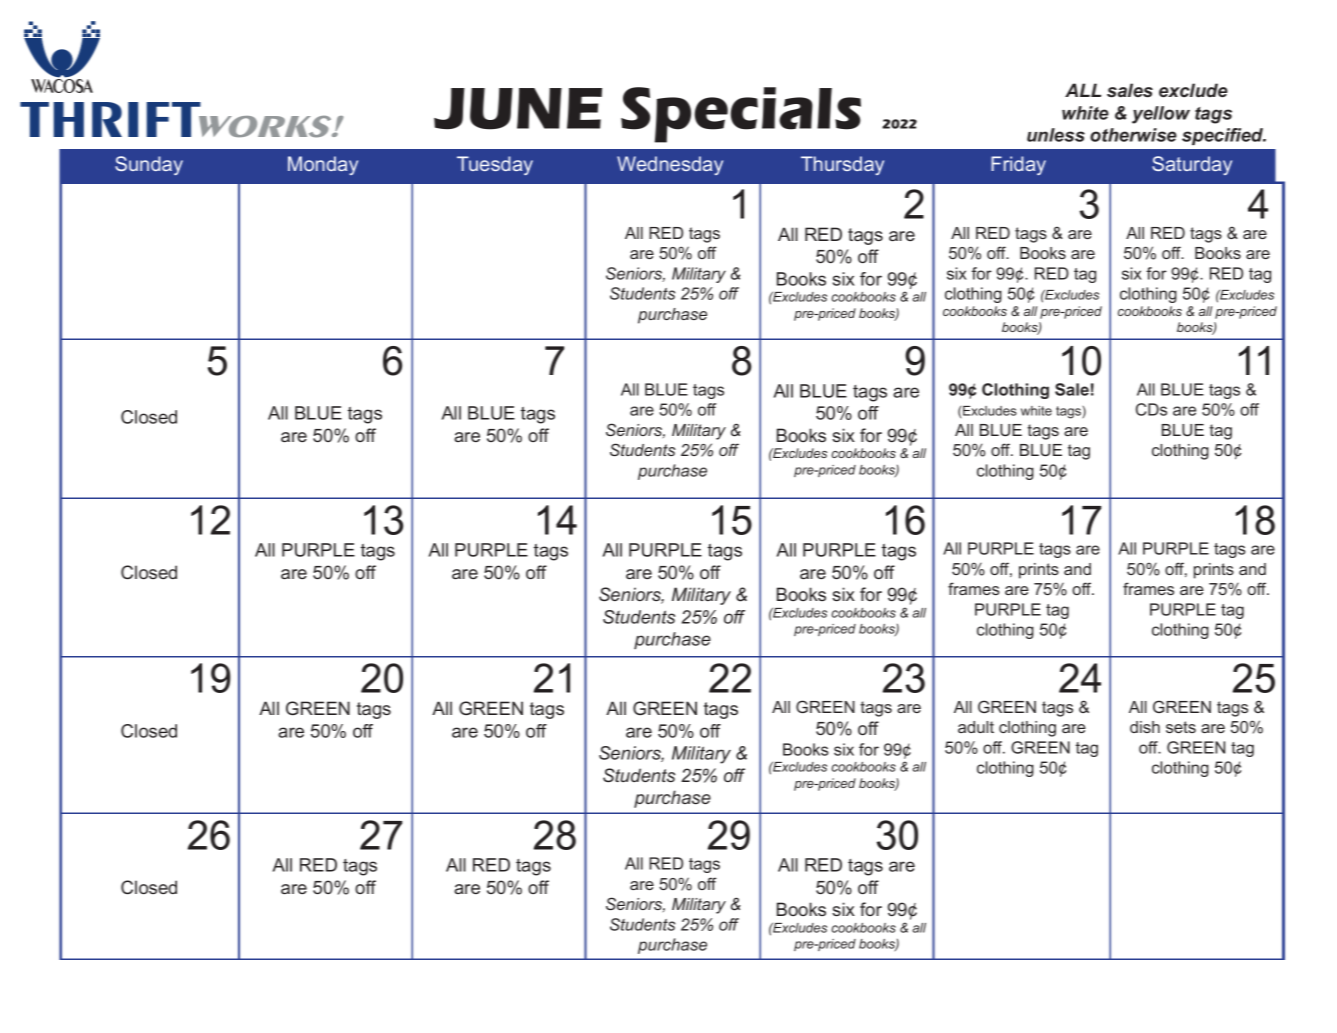  Describe the element at coordinates (1145, 727) in the document. I see `dish` at that location.
